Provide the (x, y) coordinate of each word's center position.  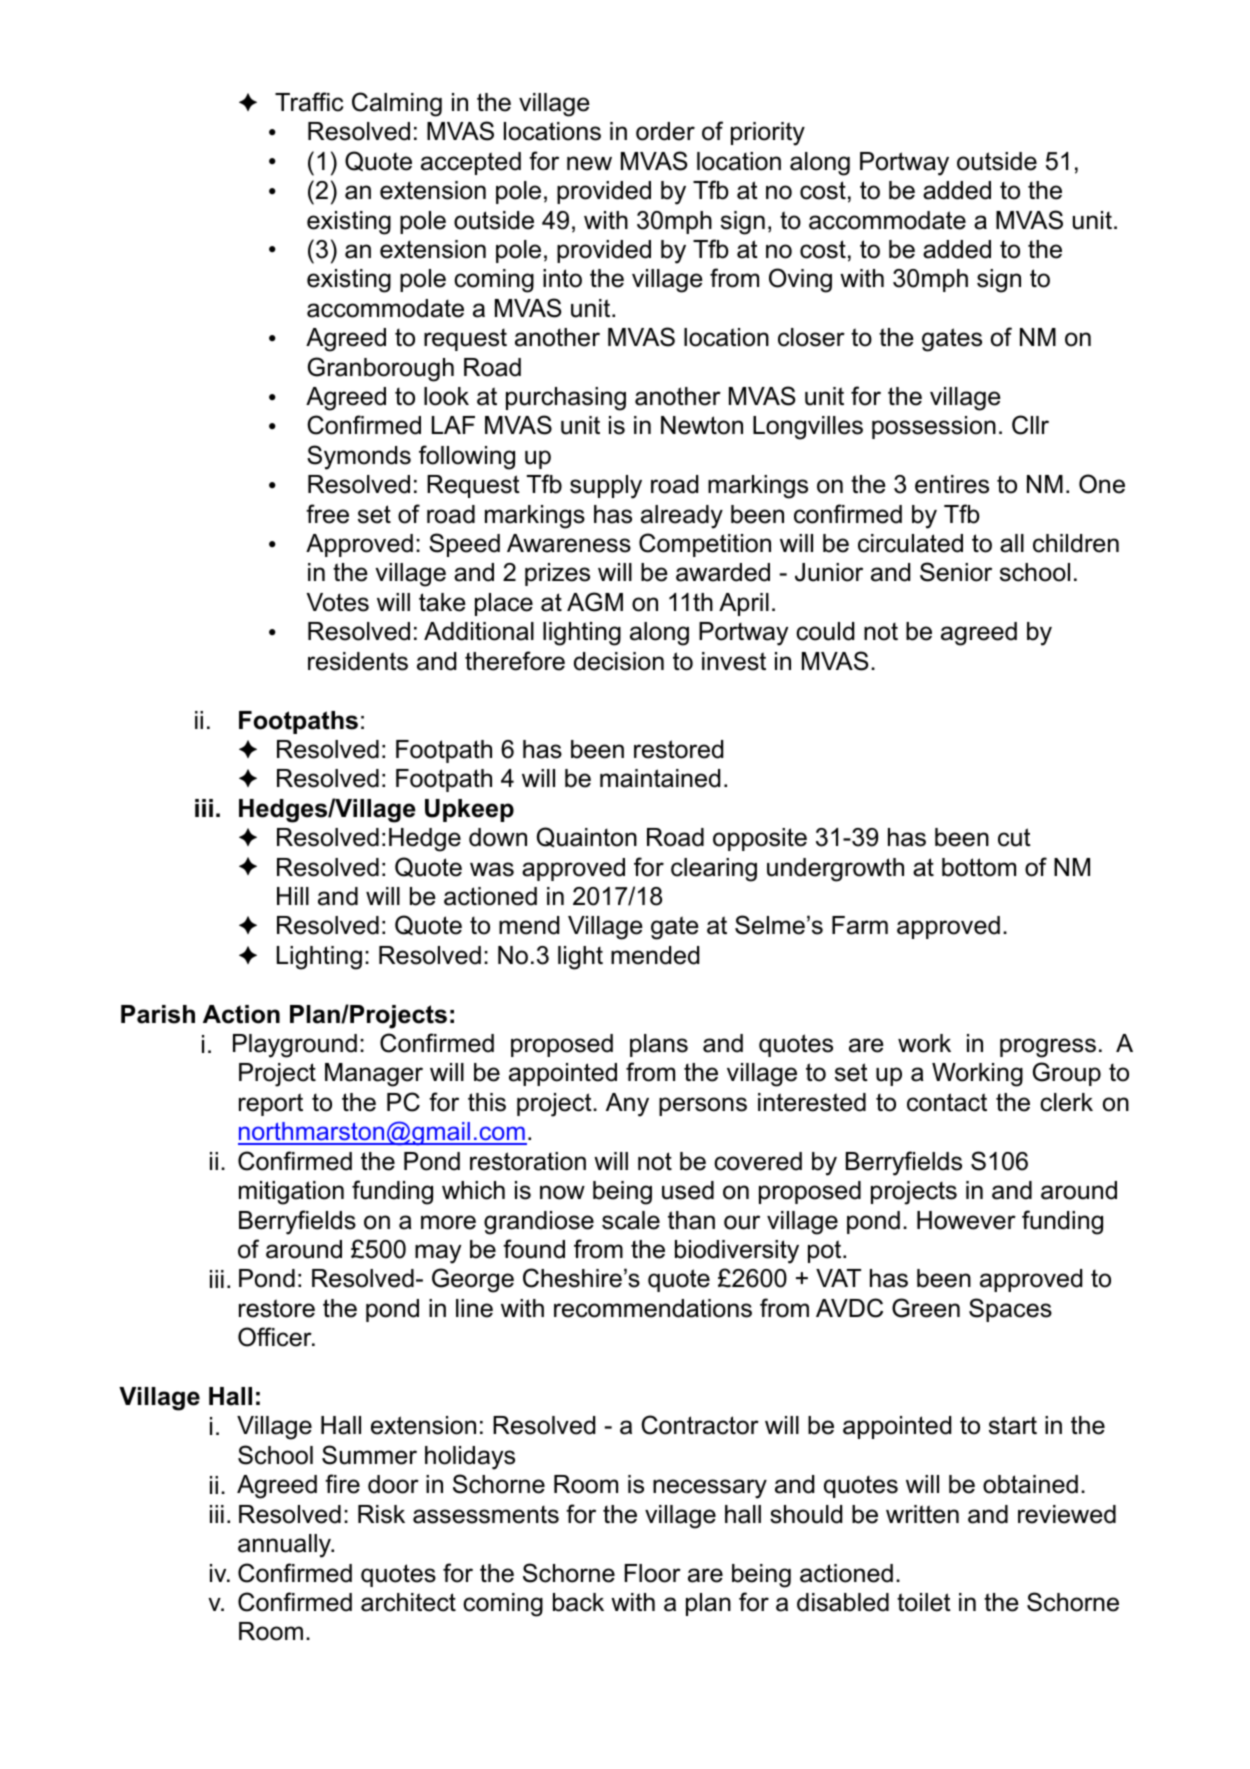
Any (627, 1105)
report (271, 1104)
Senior (956, 572)
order (665, 131)
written (922, 1514)
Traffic (309, 102)
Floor (653, 1573)
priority (768, 134)
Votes (338, 602)
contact (947, 1102)
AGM (595, 602)
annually (286, 1546)
